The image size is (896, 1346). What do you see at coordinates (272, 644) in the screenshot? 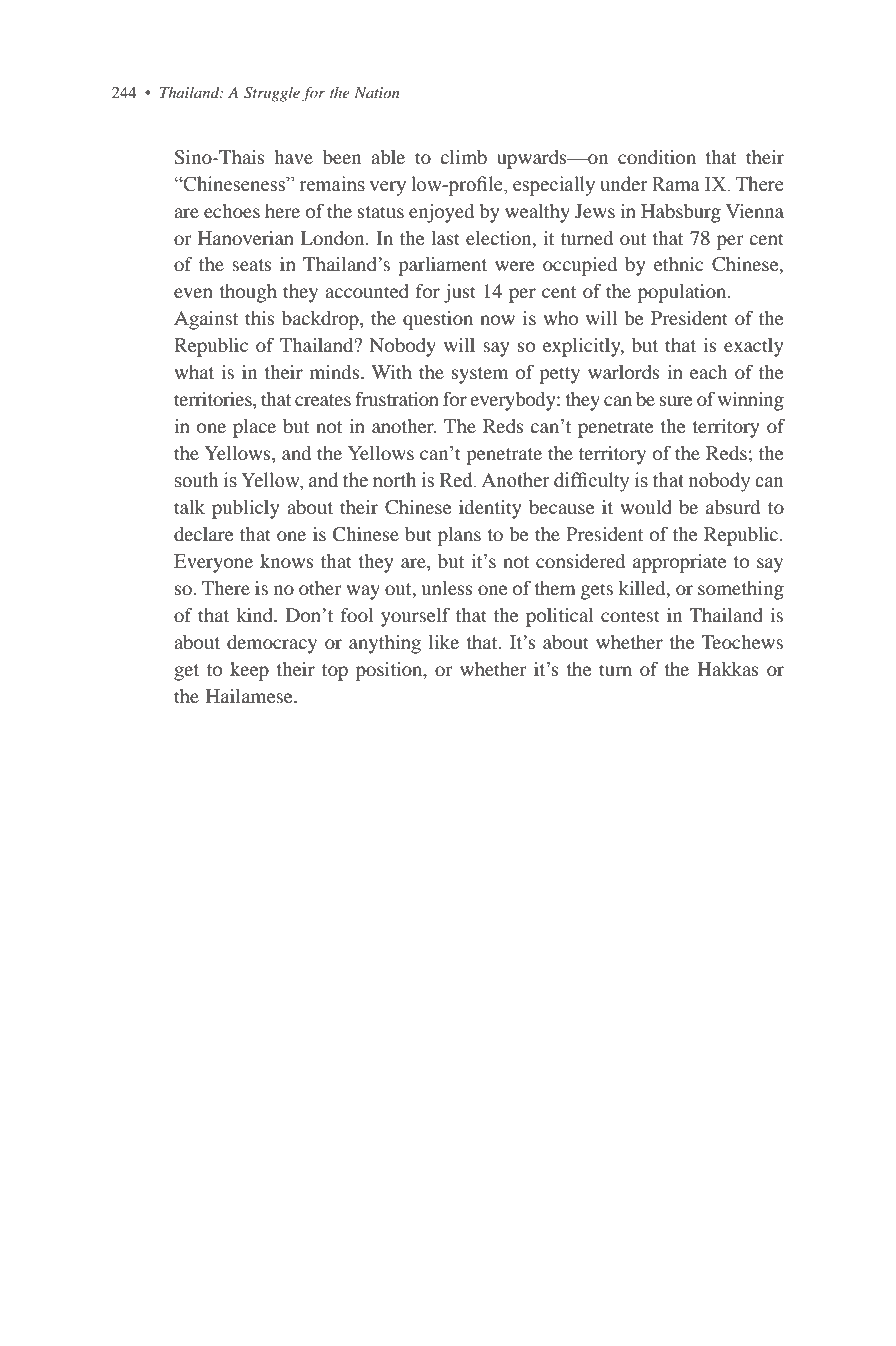
I see `democracy` at bounding box center [272, 644].
